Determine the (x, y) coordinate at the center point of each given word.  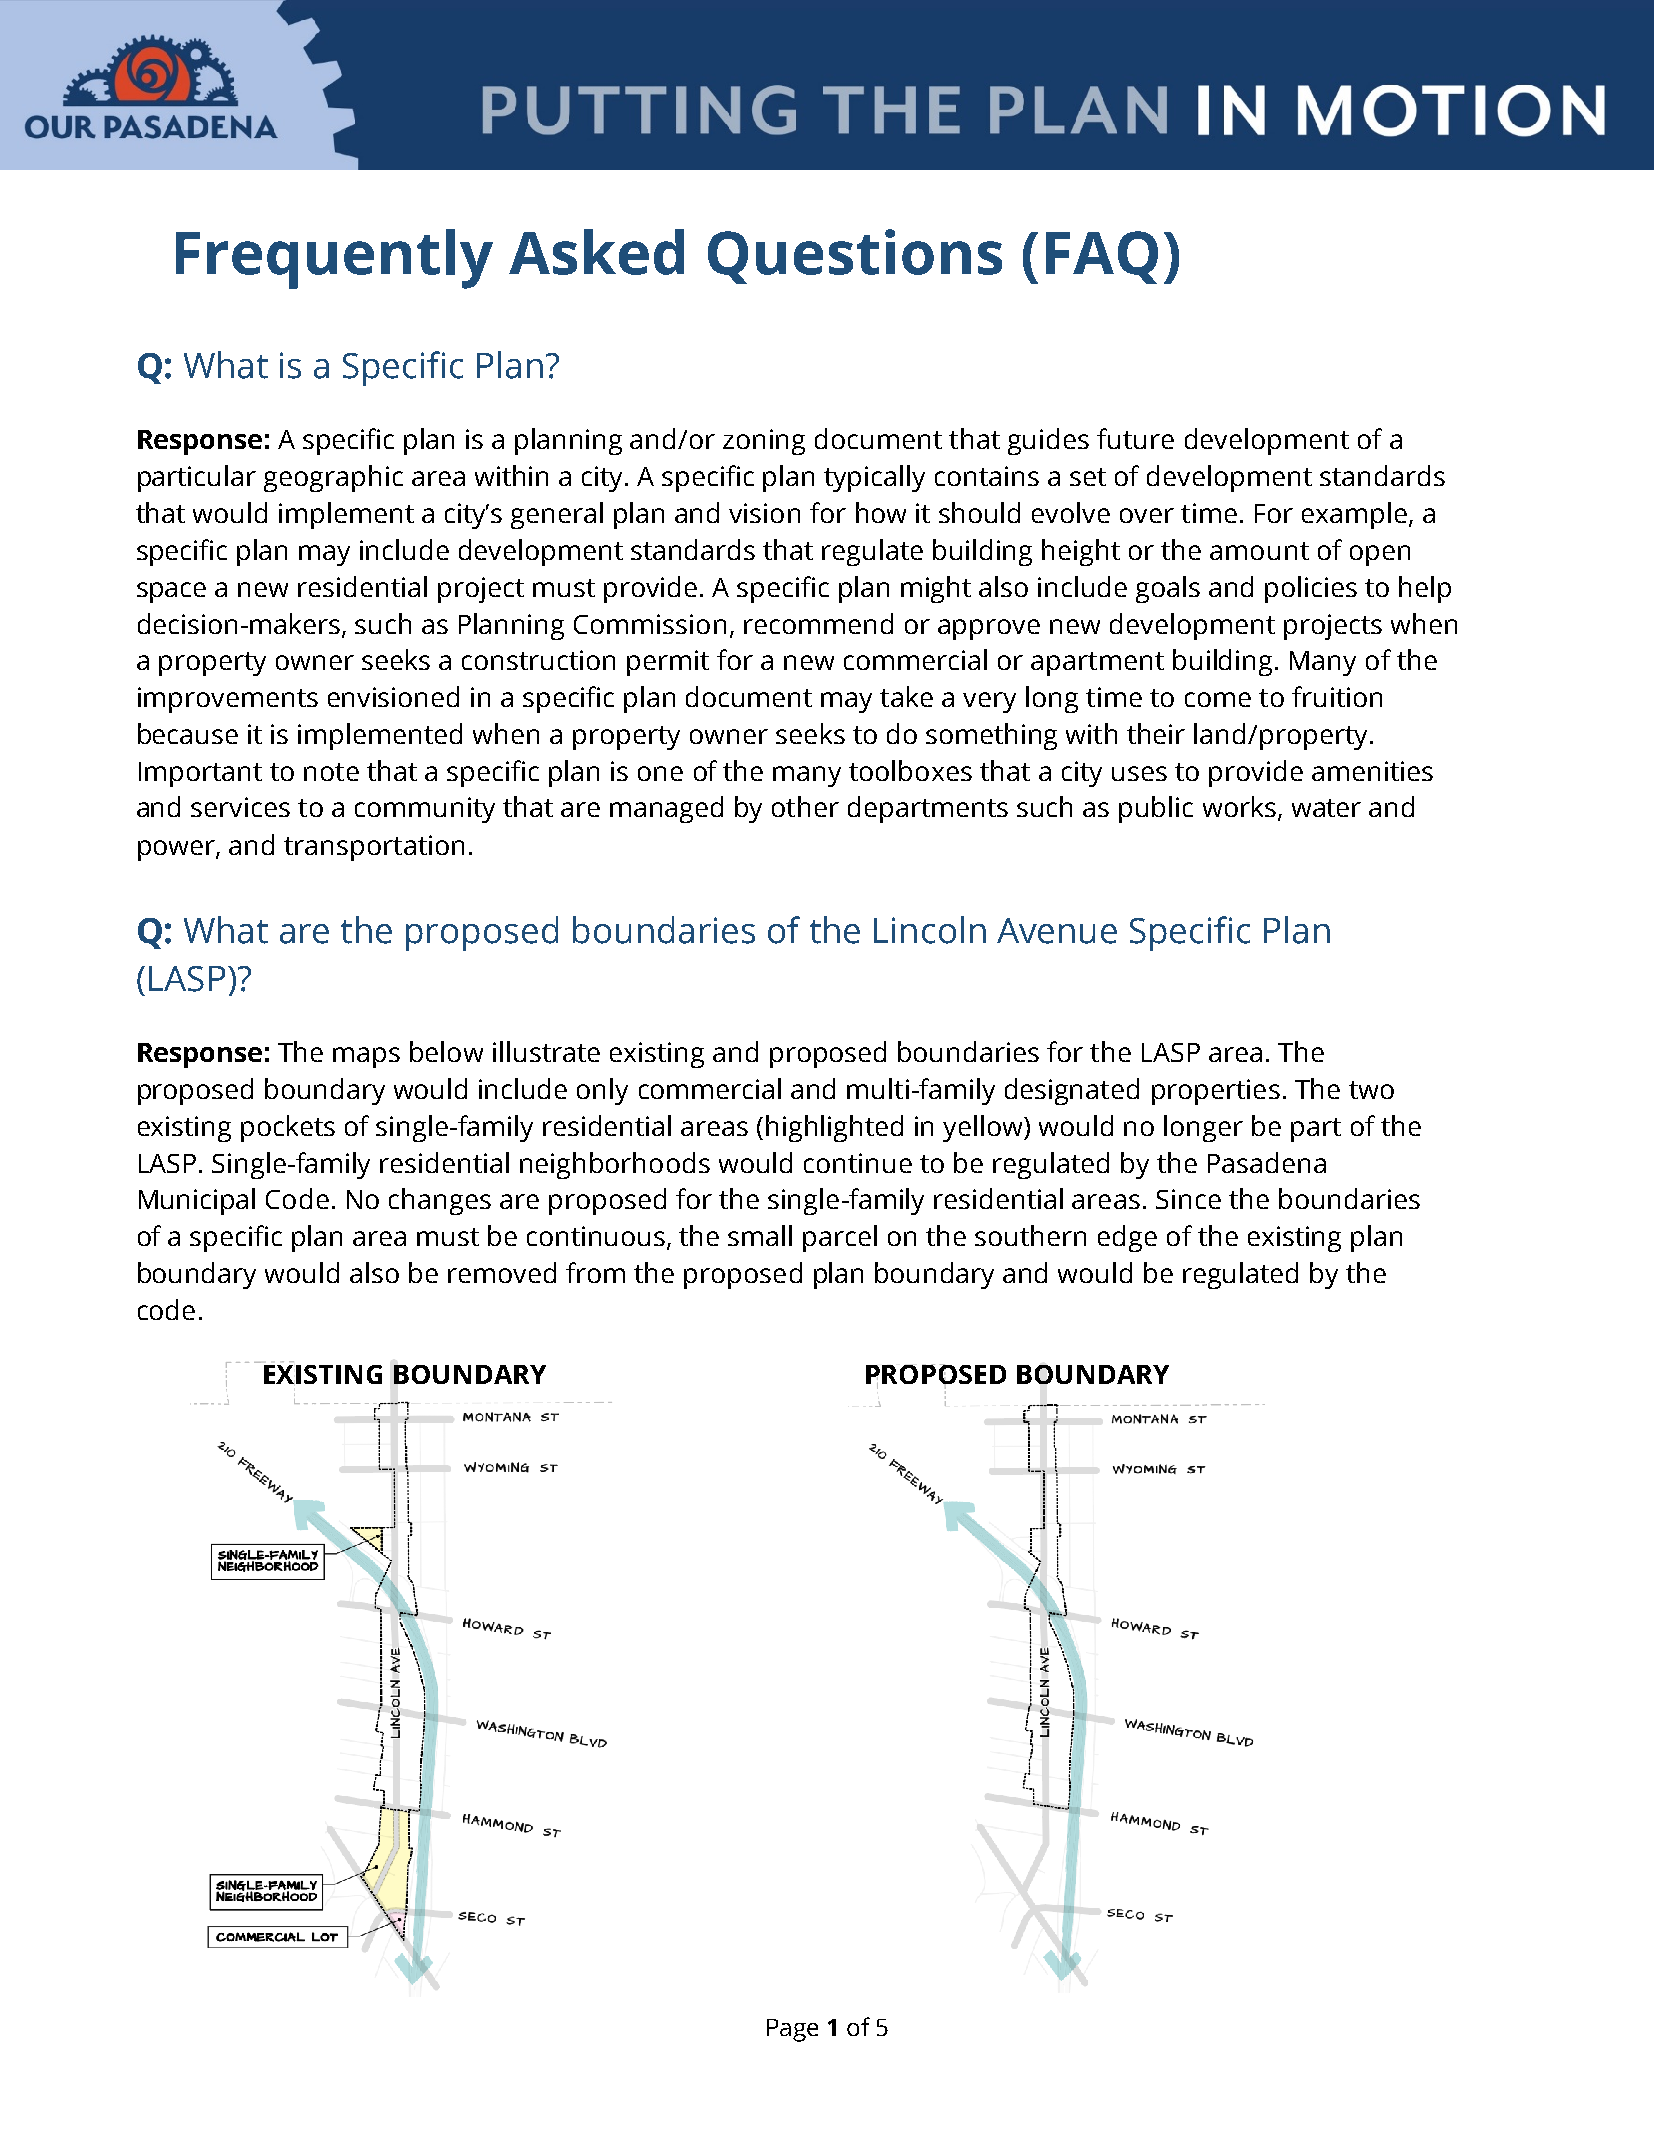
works (1239, 806)
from (595, 1272)
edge (1127, 1238)
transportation (374, 848)
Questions (855, 256)
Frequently (334, 259)
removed (502, 1272)
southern (1030, 1235)
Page (792, 2030)
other (805, 806)
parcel (840, 1238)
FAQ (1102, 257)
